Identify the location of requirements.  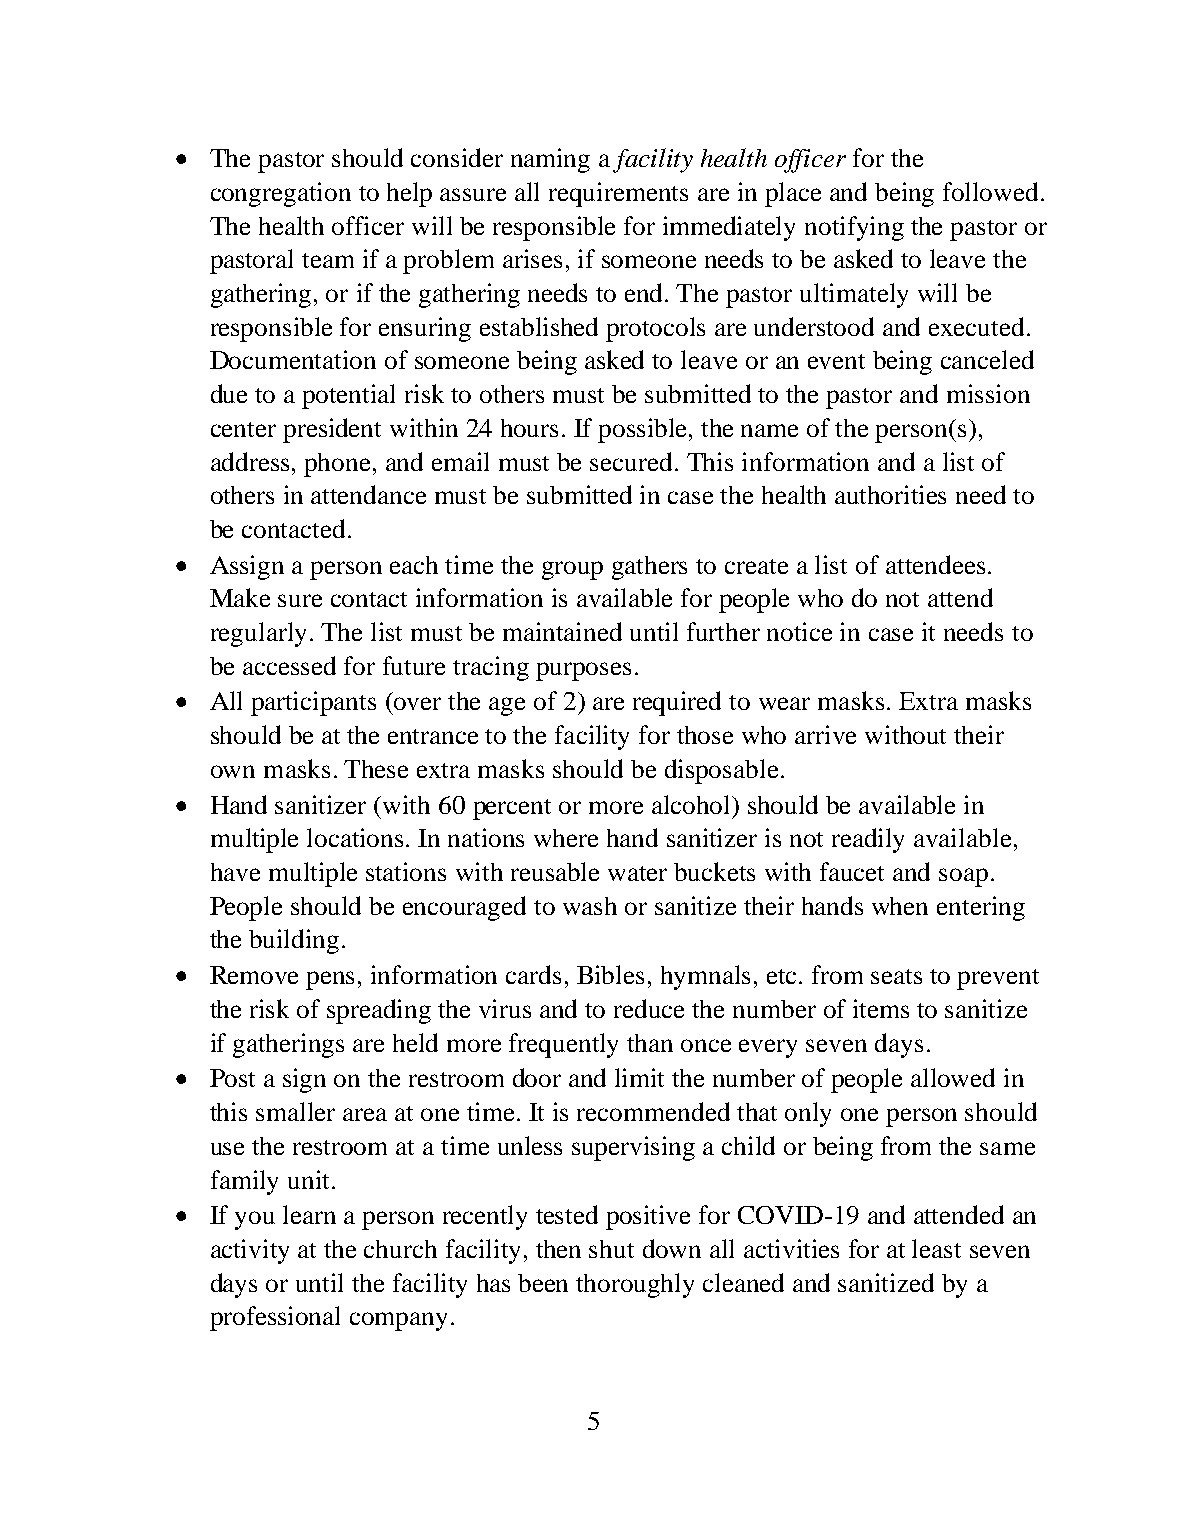
(618, 194).
